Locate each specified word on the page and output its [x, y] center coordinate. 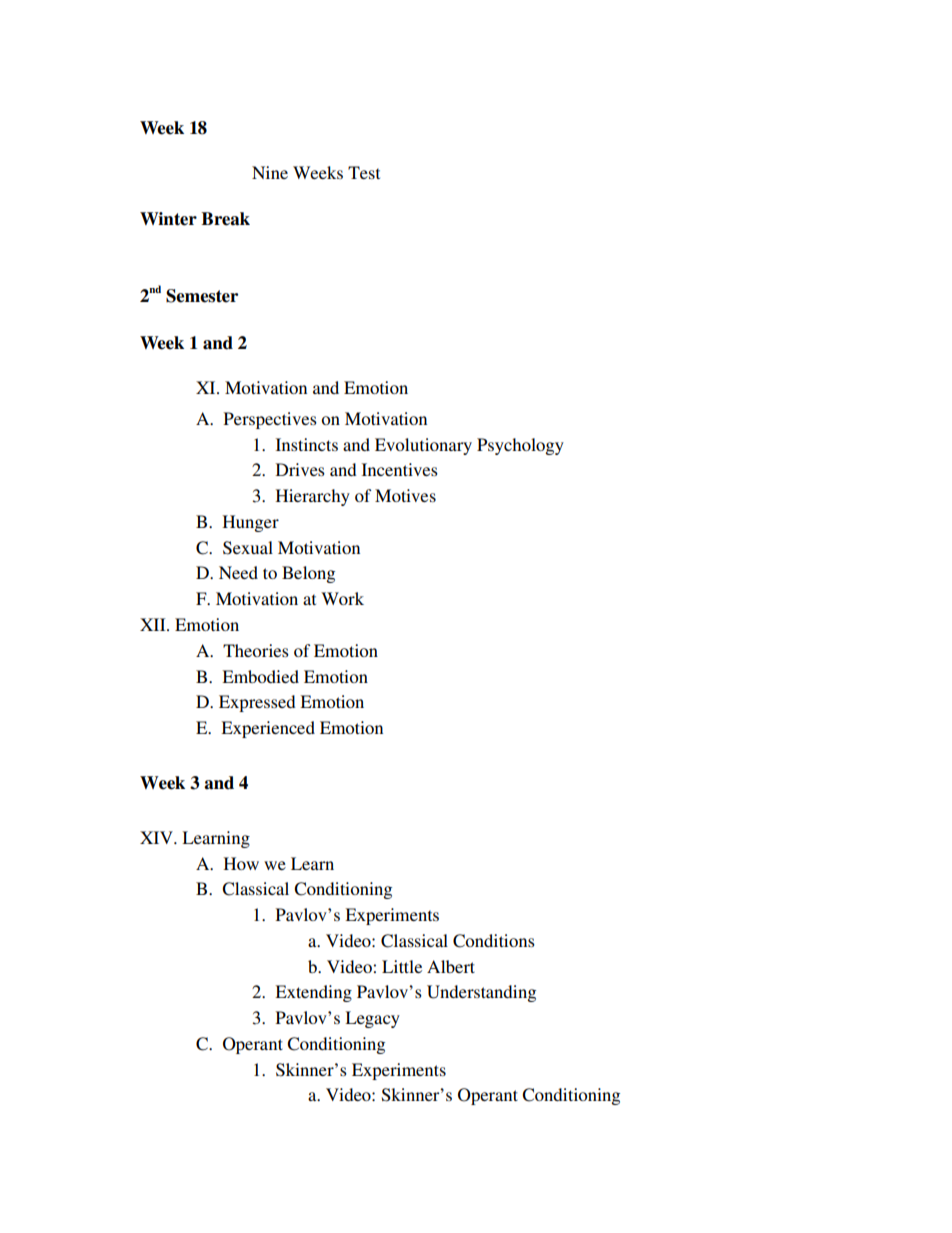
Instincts [306, 444]
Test [364, 172]
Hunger [250, 523]
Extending [313, 993]
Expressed [257, 703]
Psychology [520, 446]
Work [342, 598]
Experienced [268, 729]
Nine [270, 172]
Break [225, 219]
